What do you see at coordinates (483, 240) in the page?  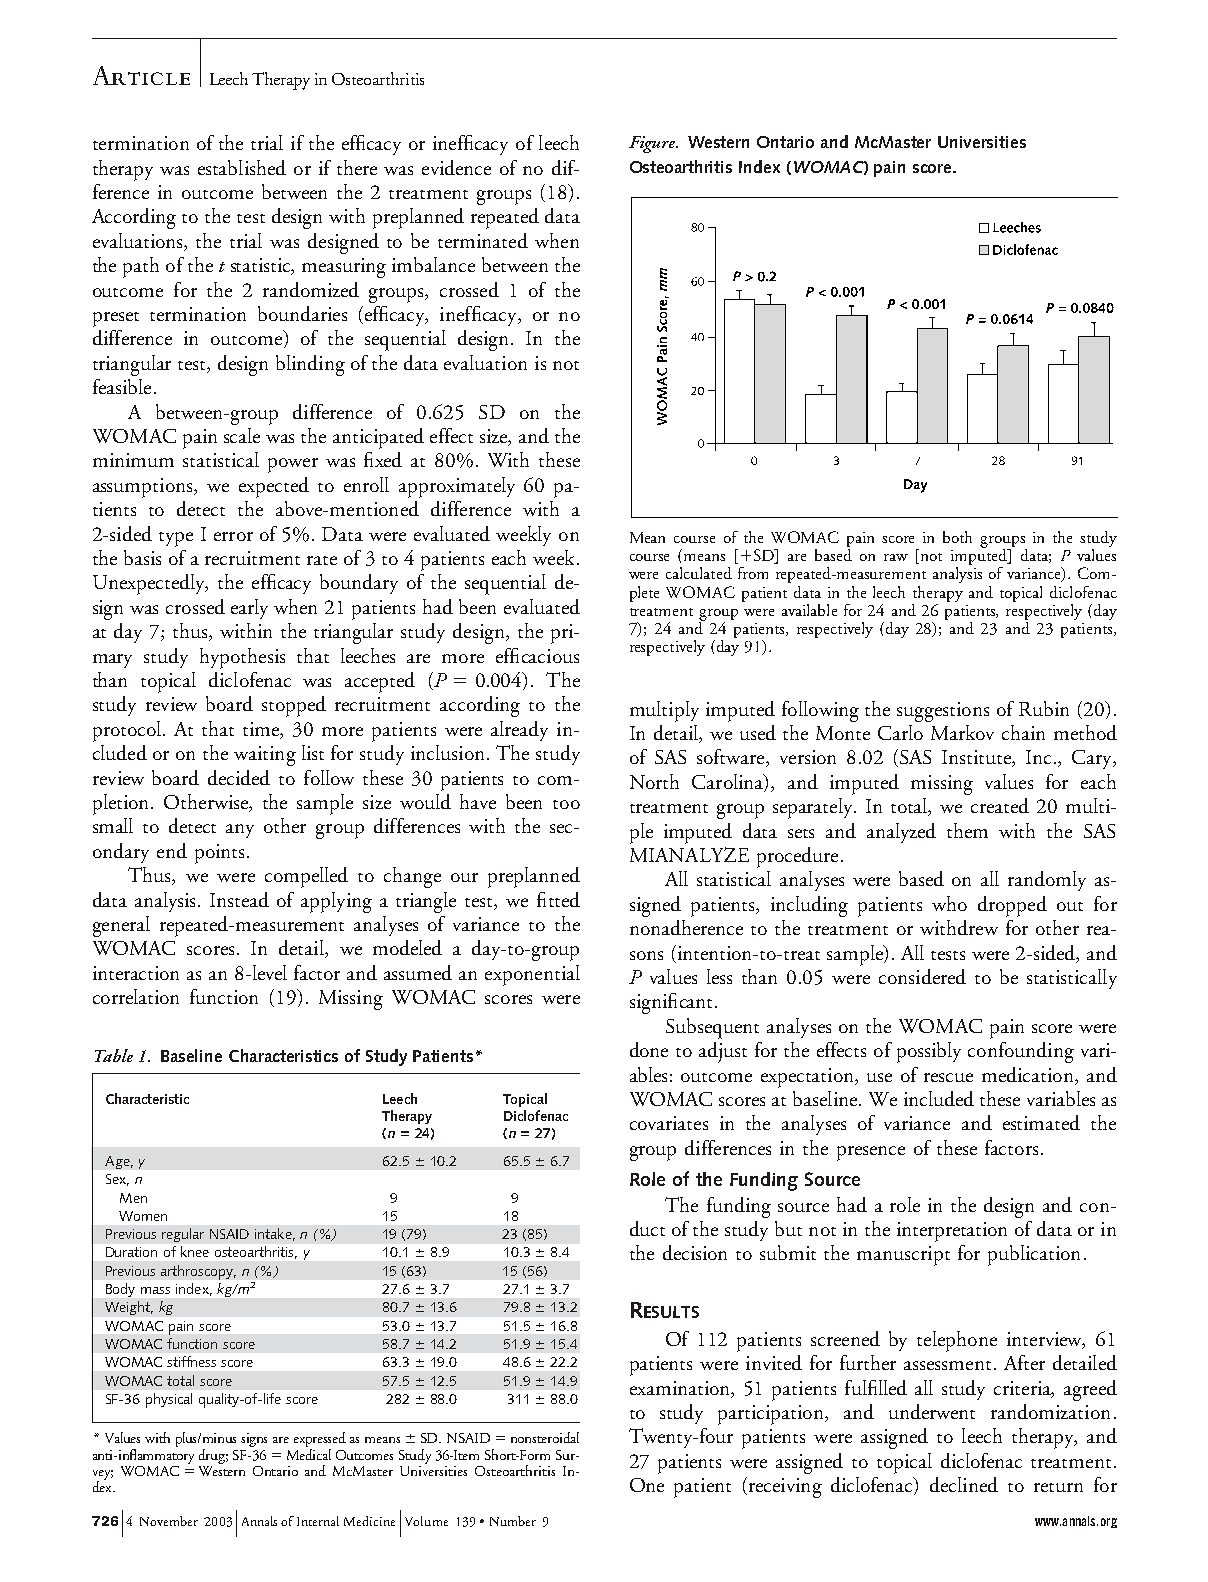 I see `terminated` at bounding box center [483, 240].
